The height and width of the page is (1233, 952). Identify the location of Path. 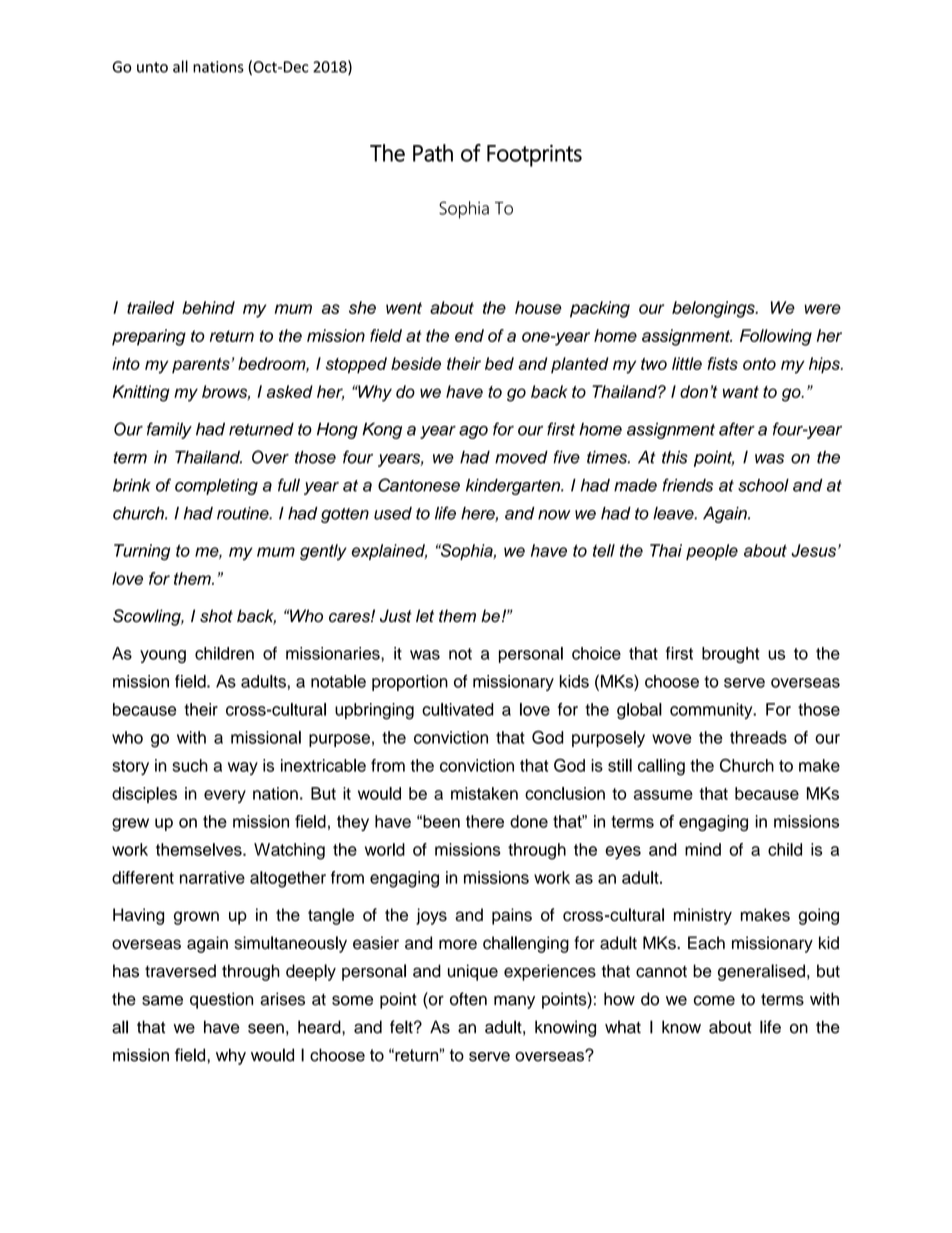
(433, 153).
